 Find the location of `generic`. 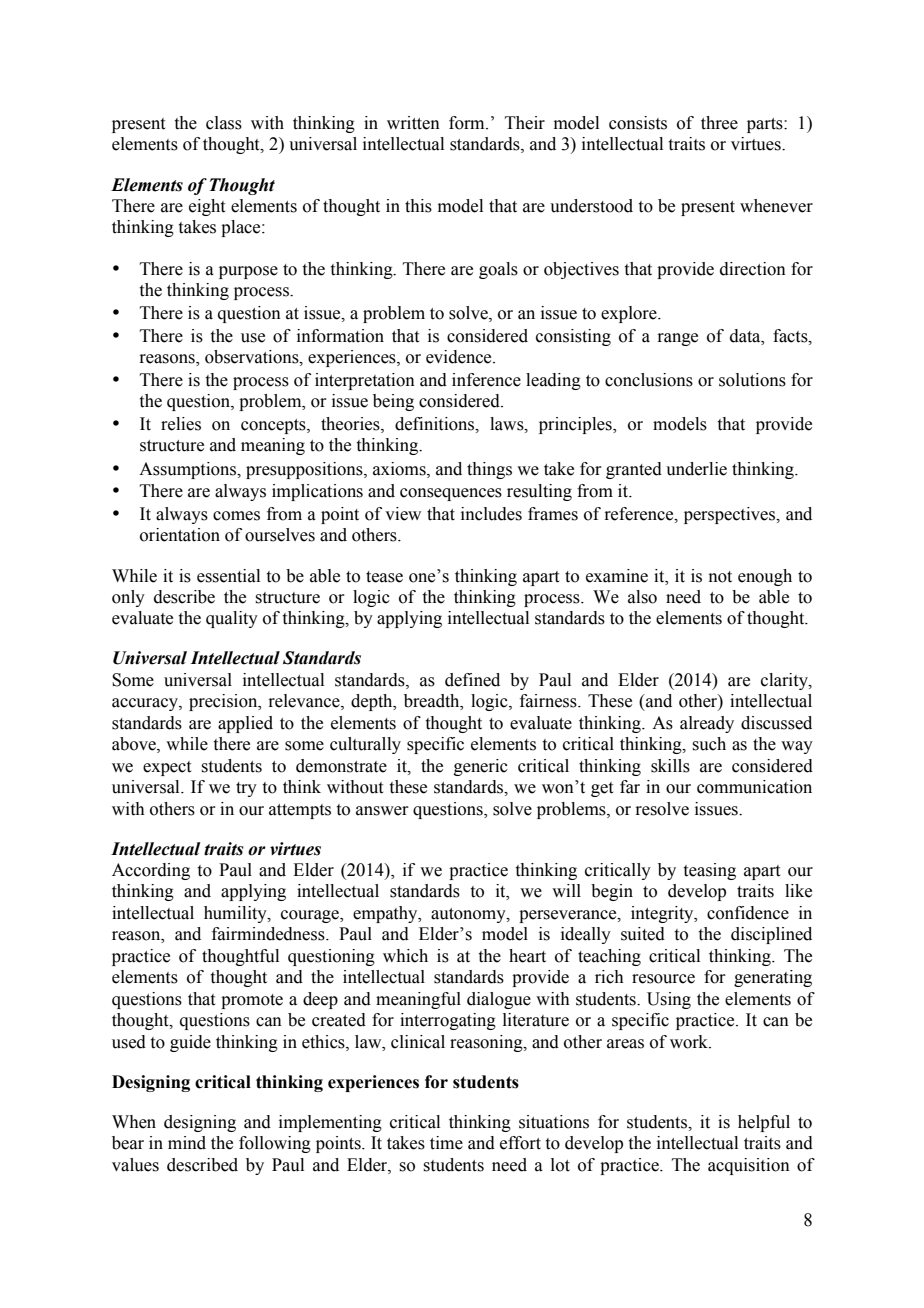

generic is located at coordinates (481, 767).
